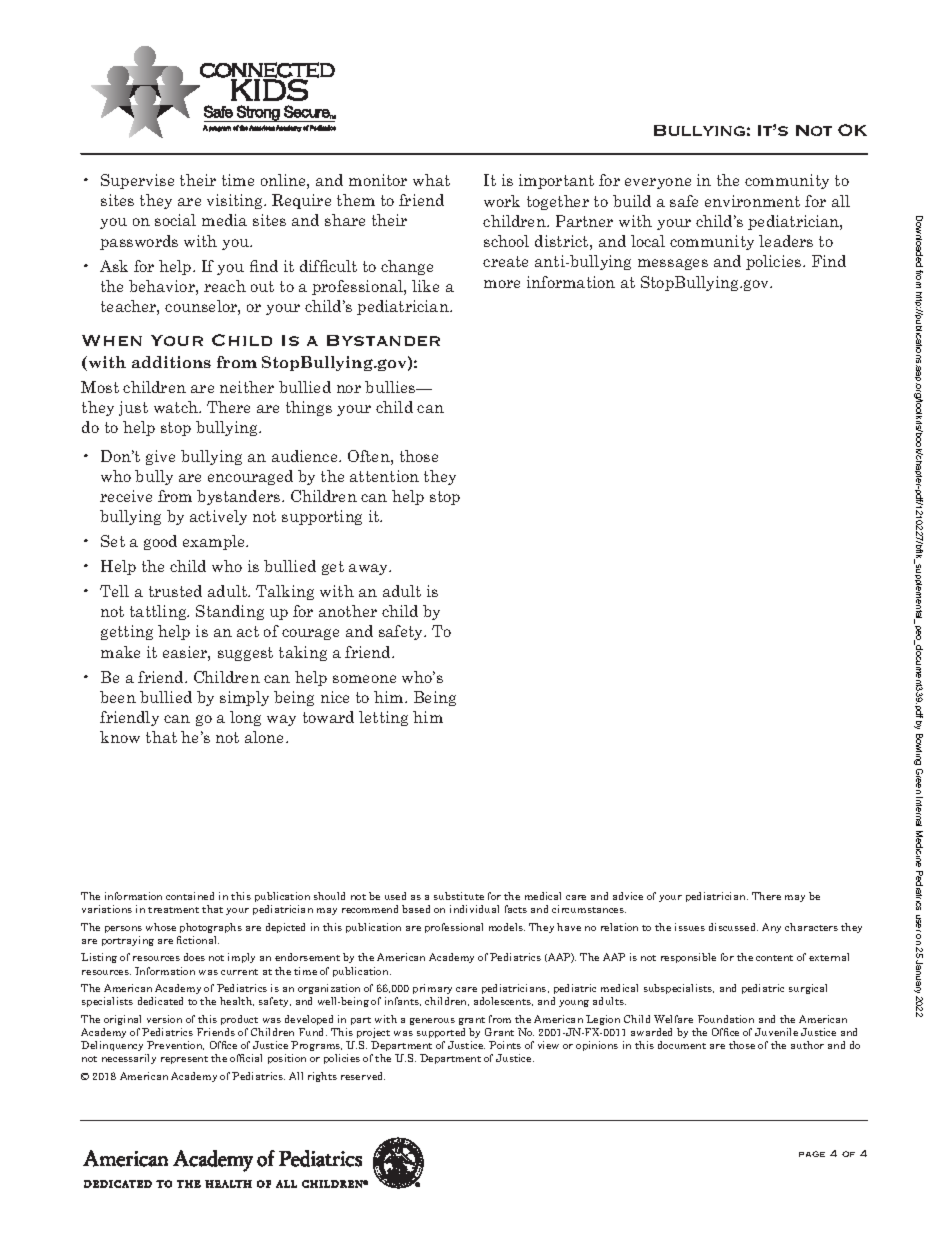 Image resolution: width=952 pixels, height=1233 pixels. What do you see at coordinates (812, 1154) in the image?
I see `page` at bounding box center [812, 1154].
